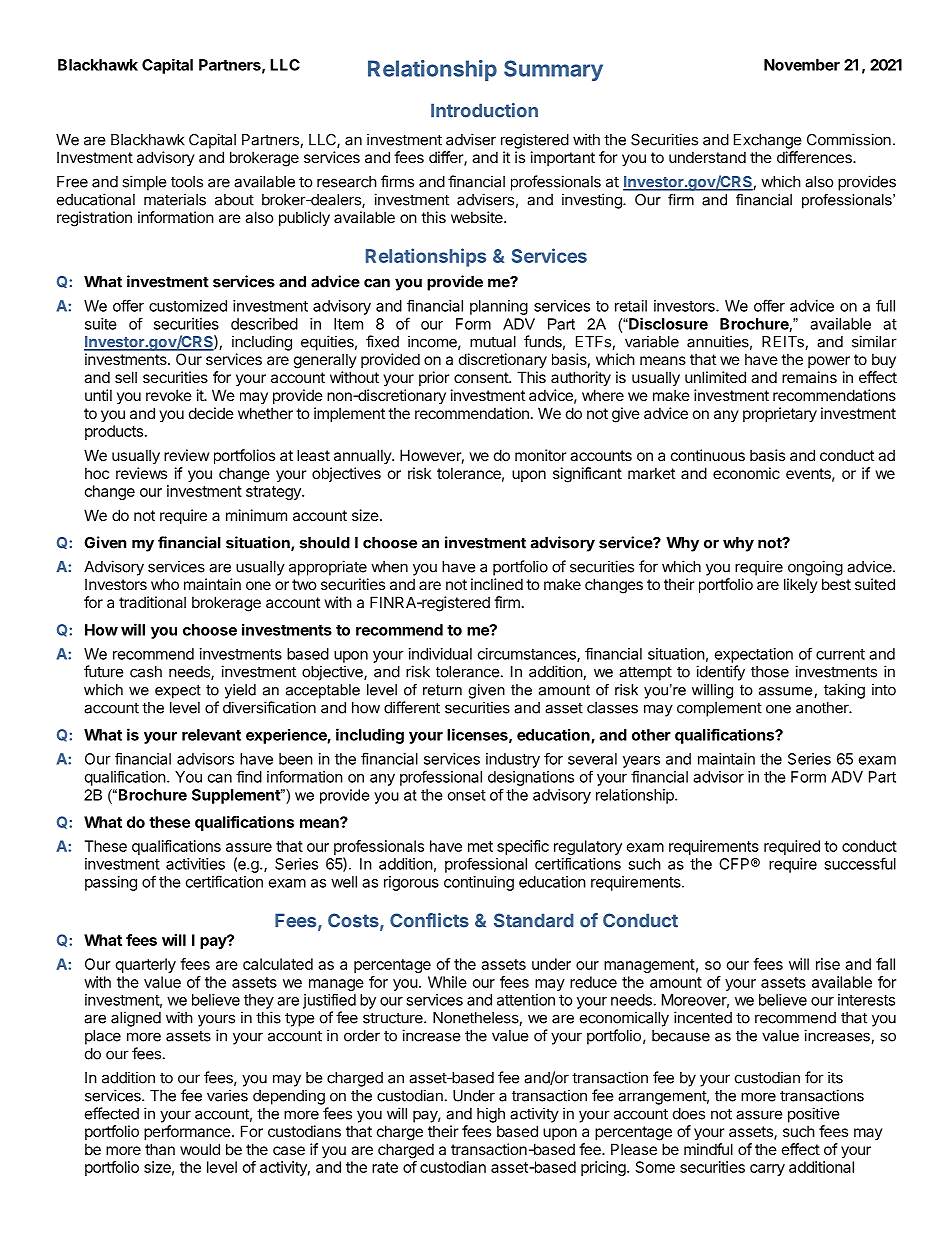  What do you see at coordinates (497, 584) in the document?
I see `inclined` at bounding box center [497, 584].
